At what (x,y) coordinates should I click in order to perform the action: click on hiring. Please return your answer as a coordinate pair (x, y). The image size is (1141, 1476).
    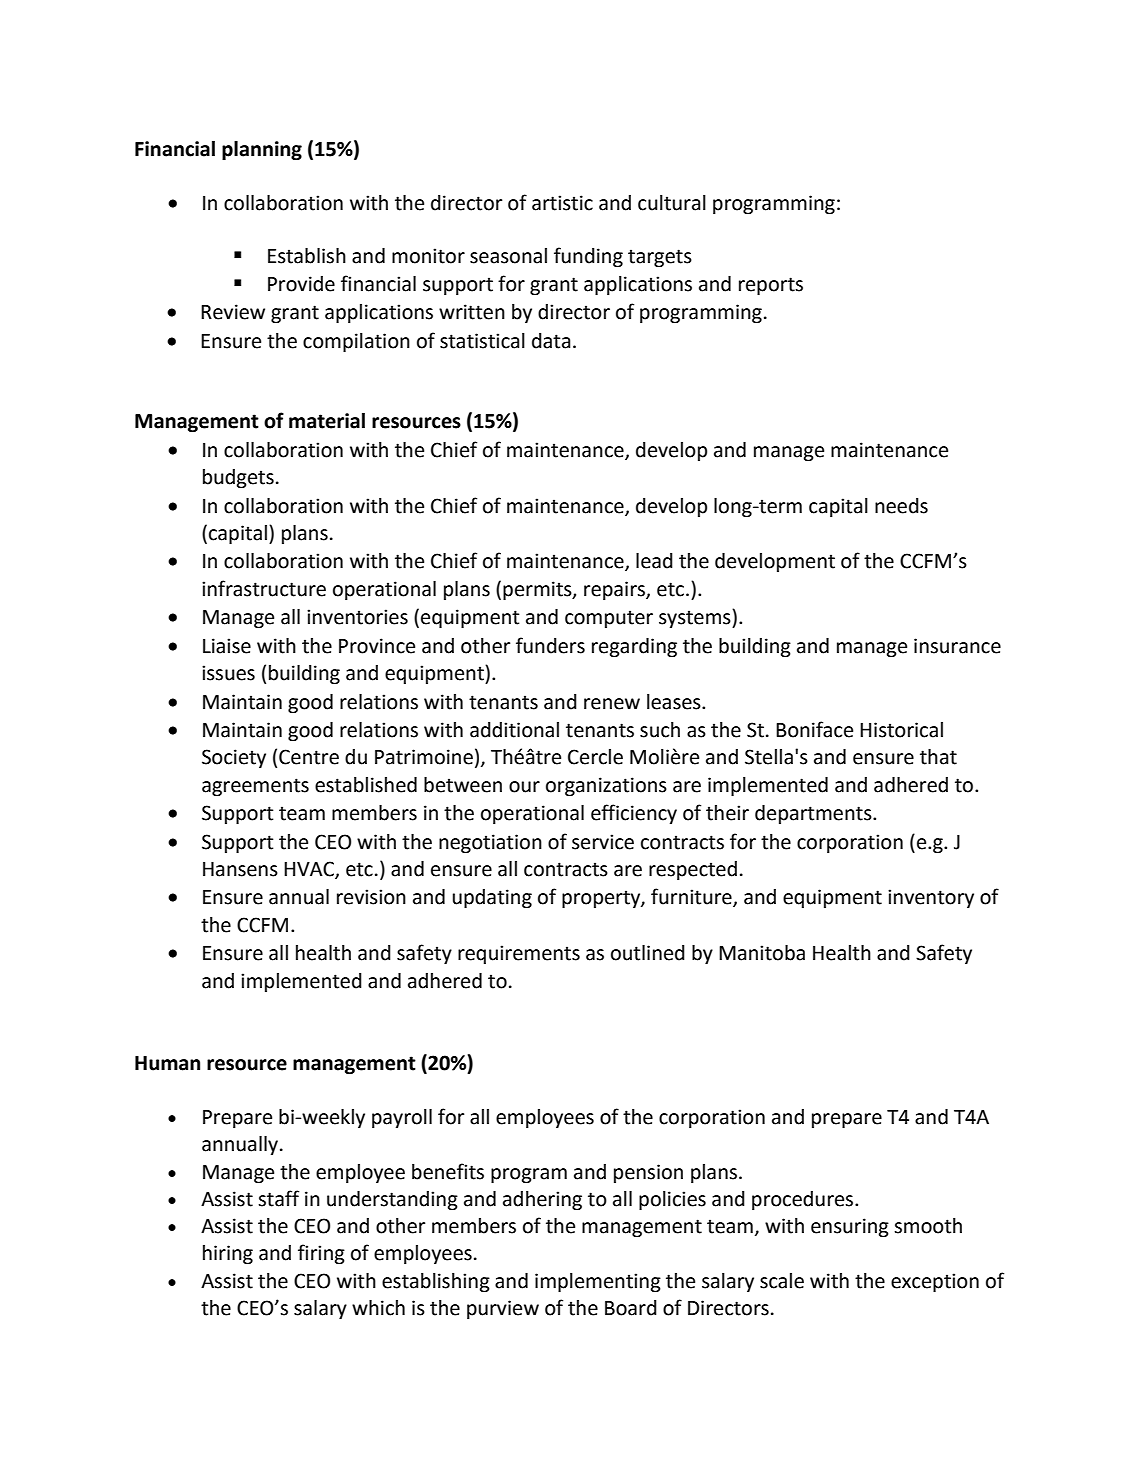
    Looking at the image, I should click on (228, 1255).
